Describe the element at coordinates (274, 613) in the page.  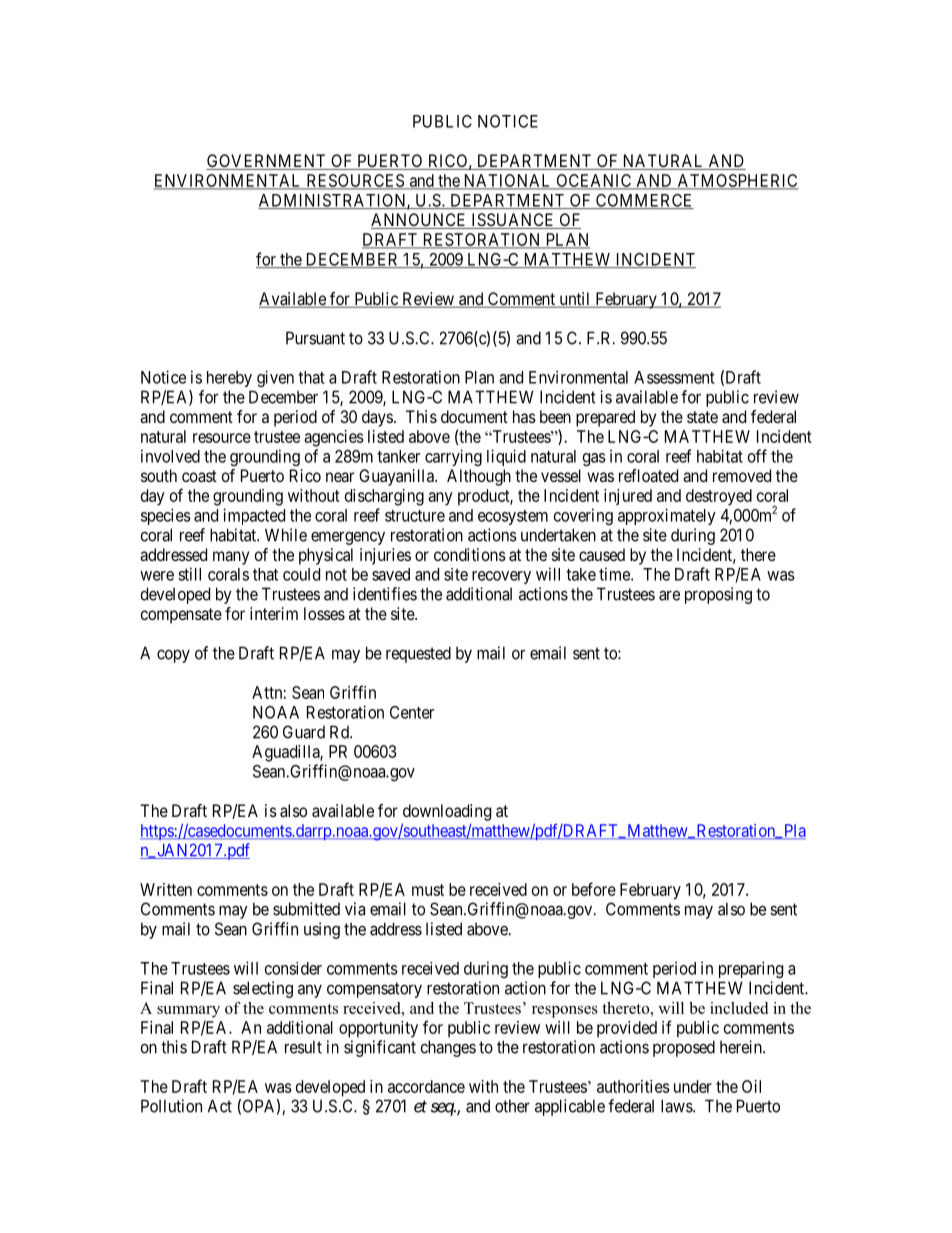
I see `interim` at that location.
